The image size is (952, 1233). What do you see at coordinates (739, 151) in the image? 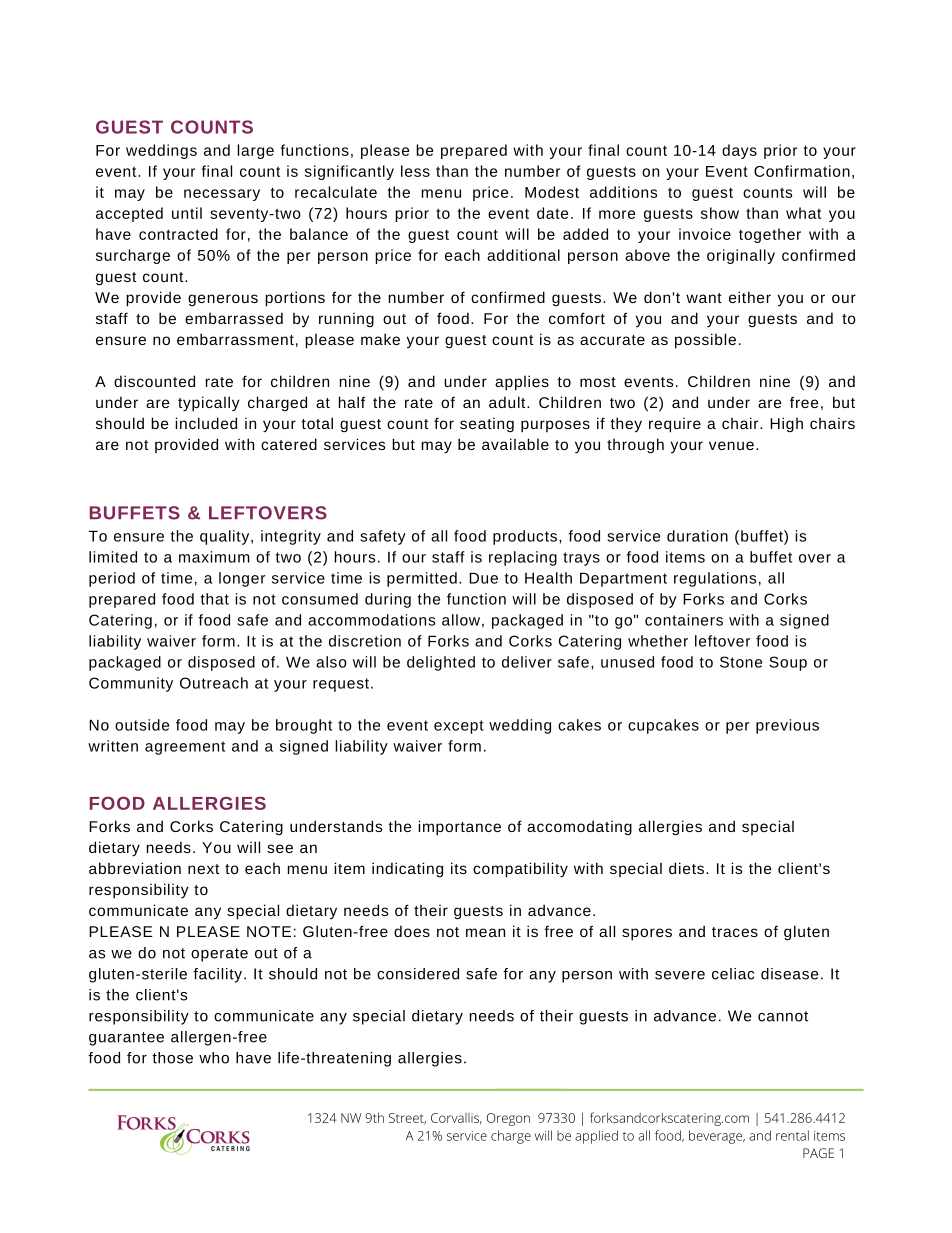
I see `days` at bounding box center [739, 151].
